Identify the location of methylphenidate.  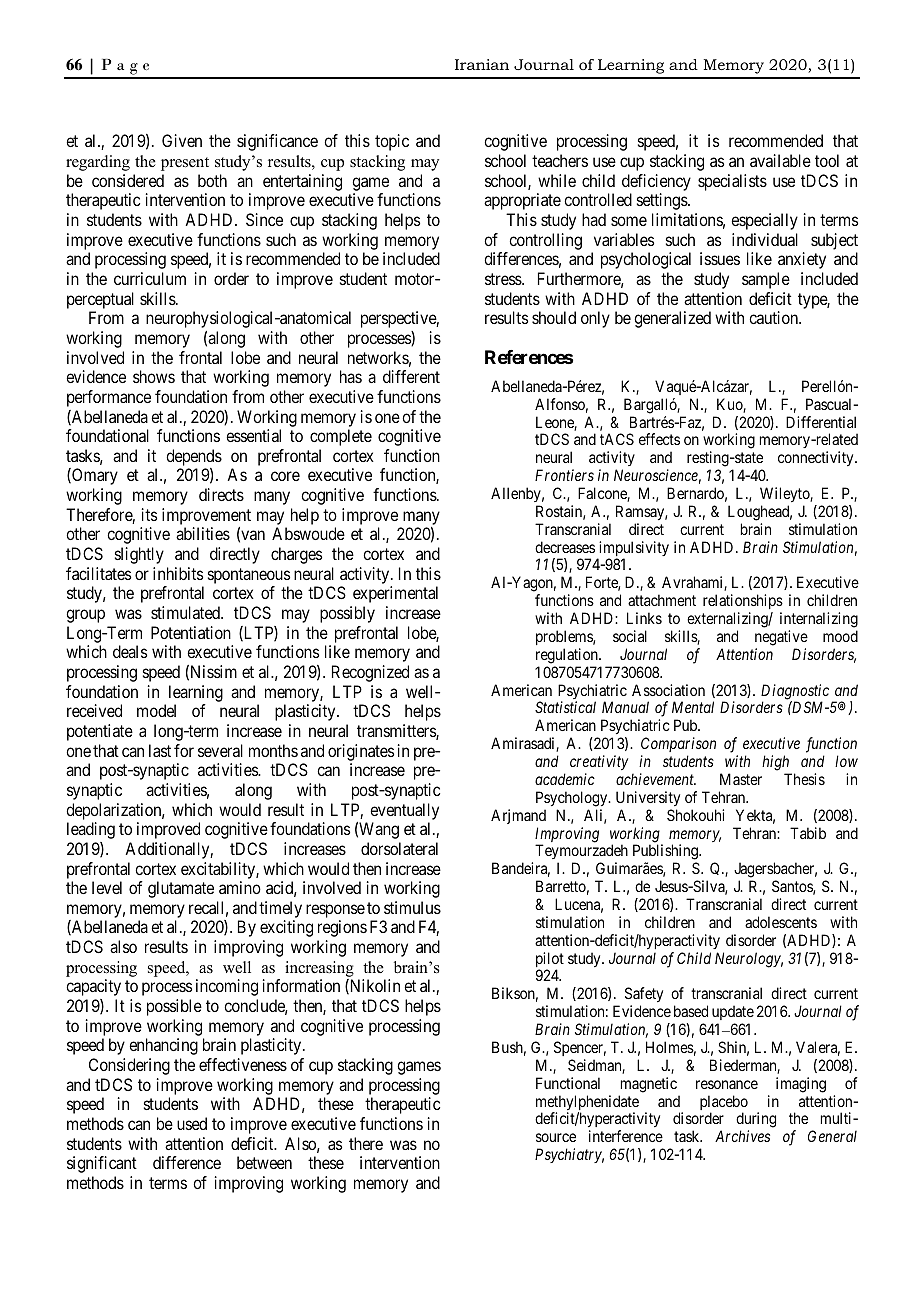
(587, 1104).
